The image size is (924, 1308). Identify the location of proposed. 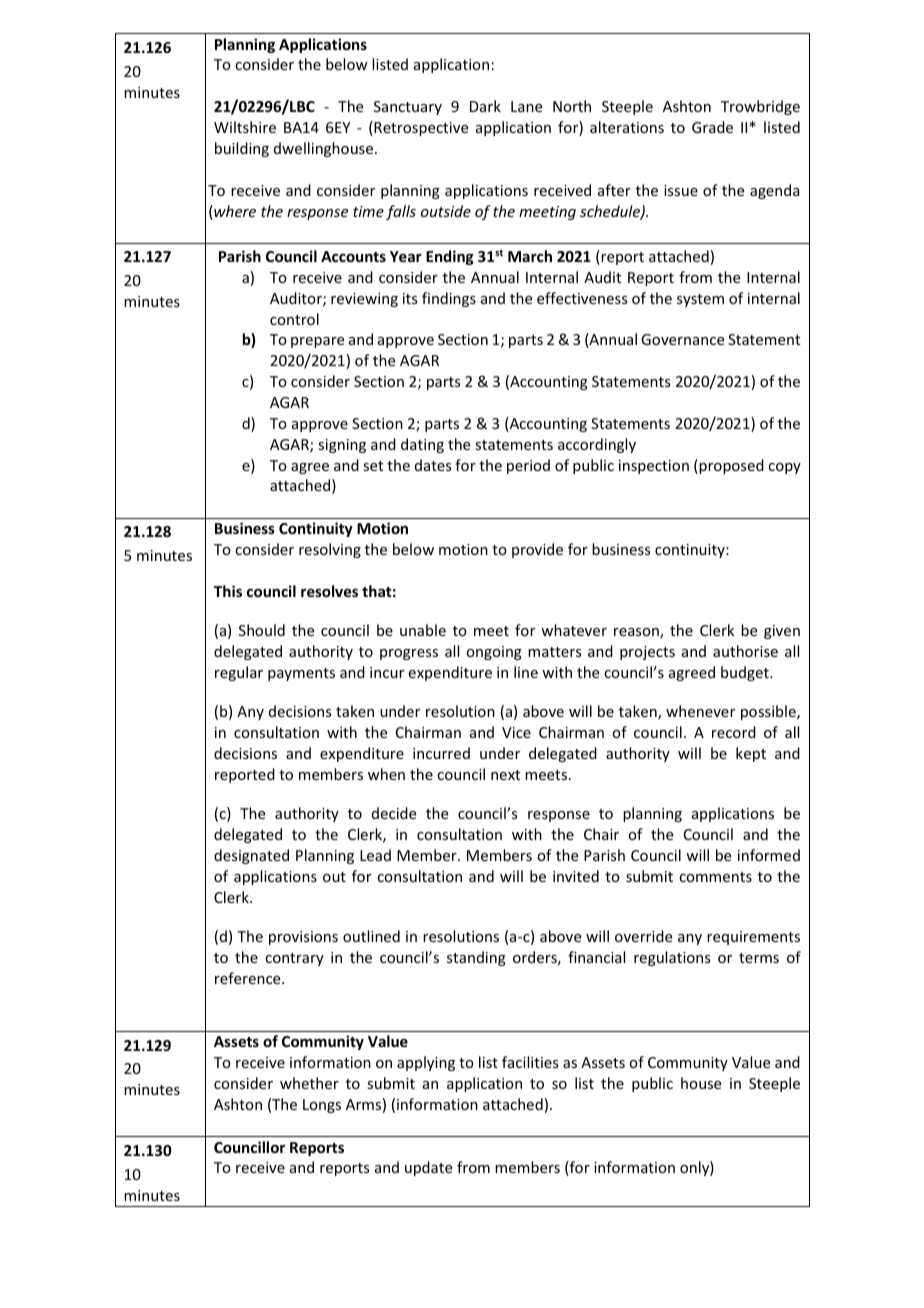
(730, 466).
